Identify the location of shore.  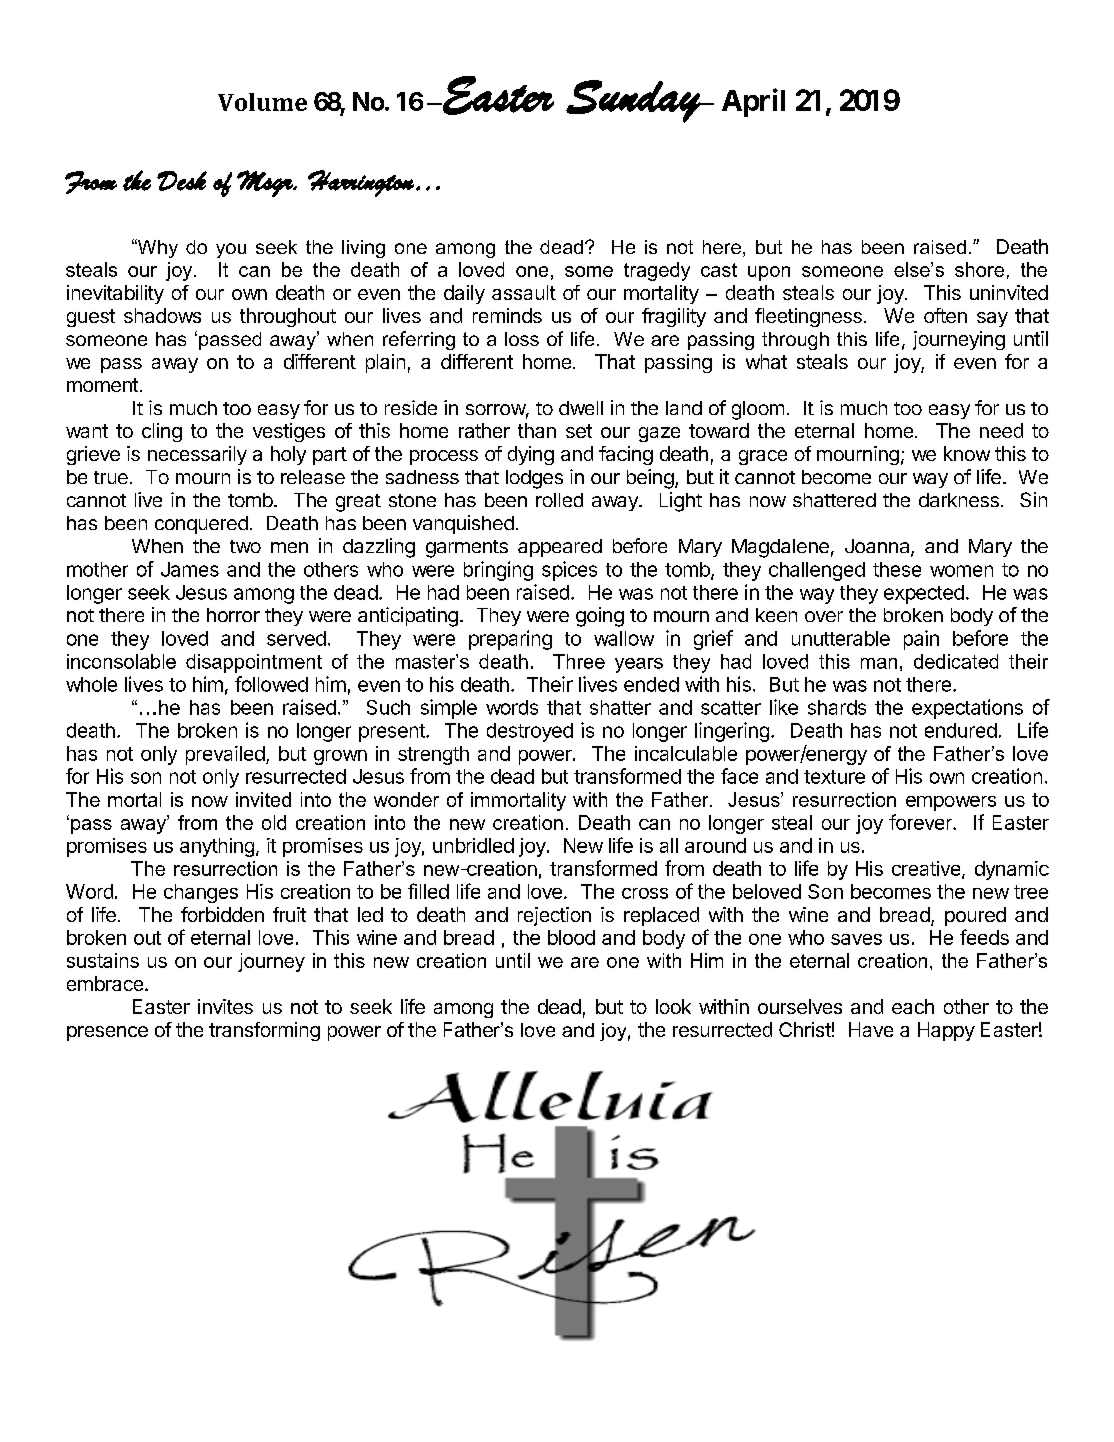
(979, 269).
